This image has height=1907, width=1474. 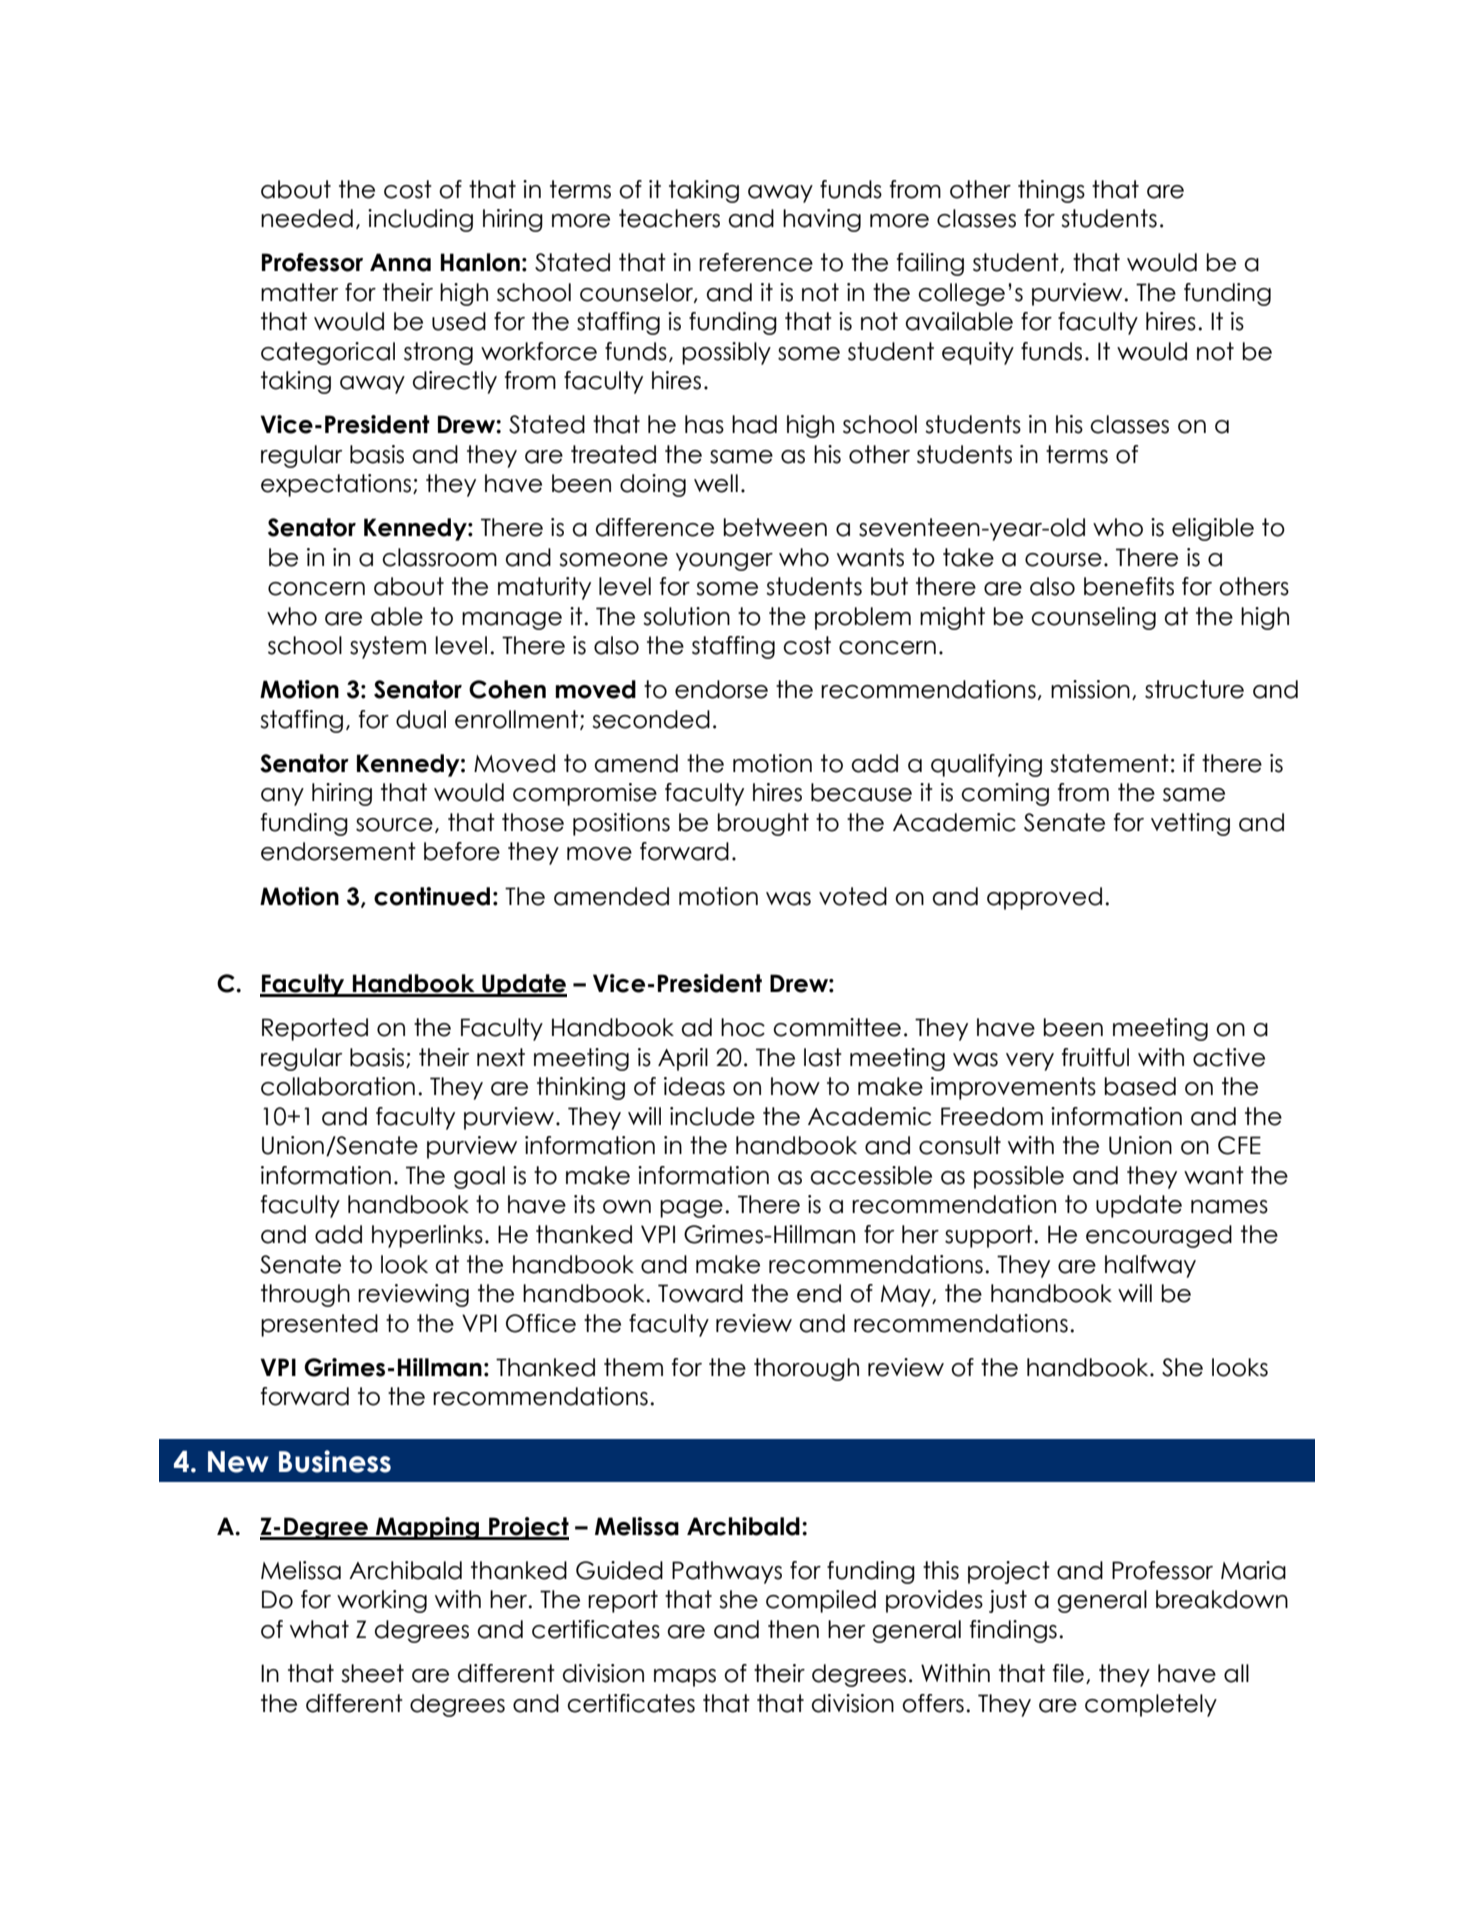 What do you see at coordinates (1090, 689) in the image?
I see `mission` at bounding box center [1090, 689].
